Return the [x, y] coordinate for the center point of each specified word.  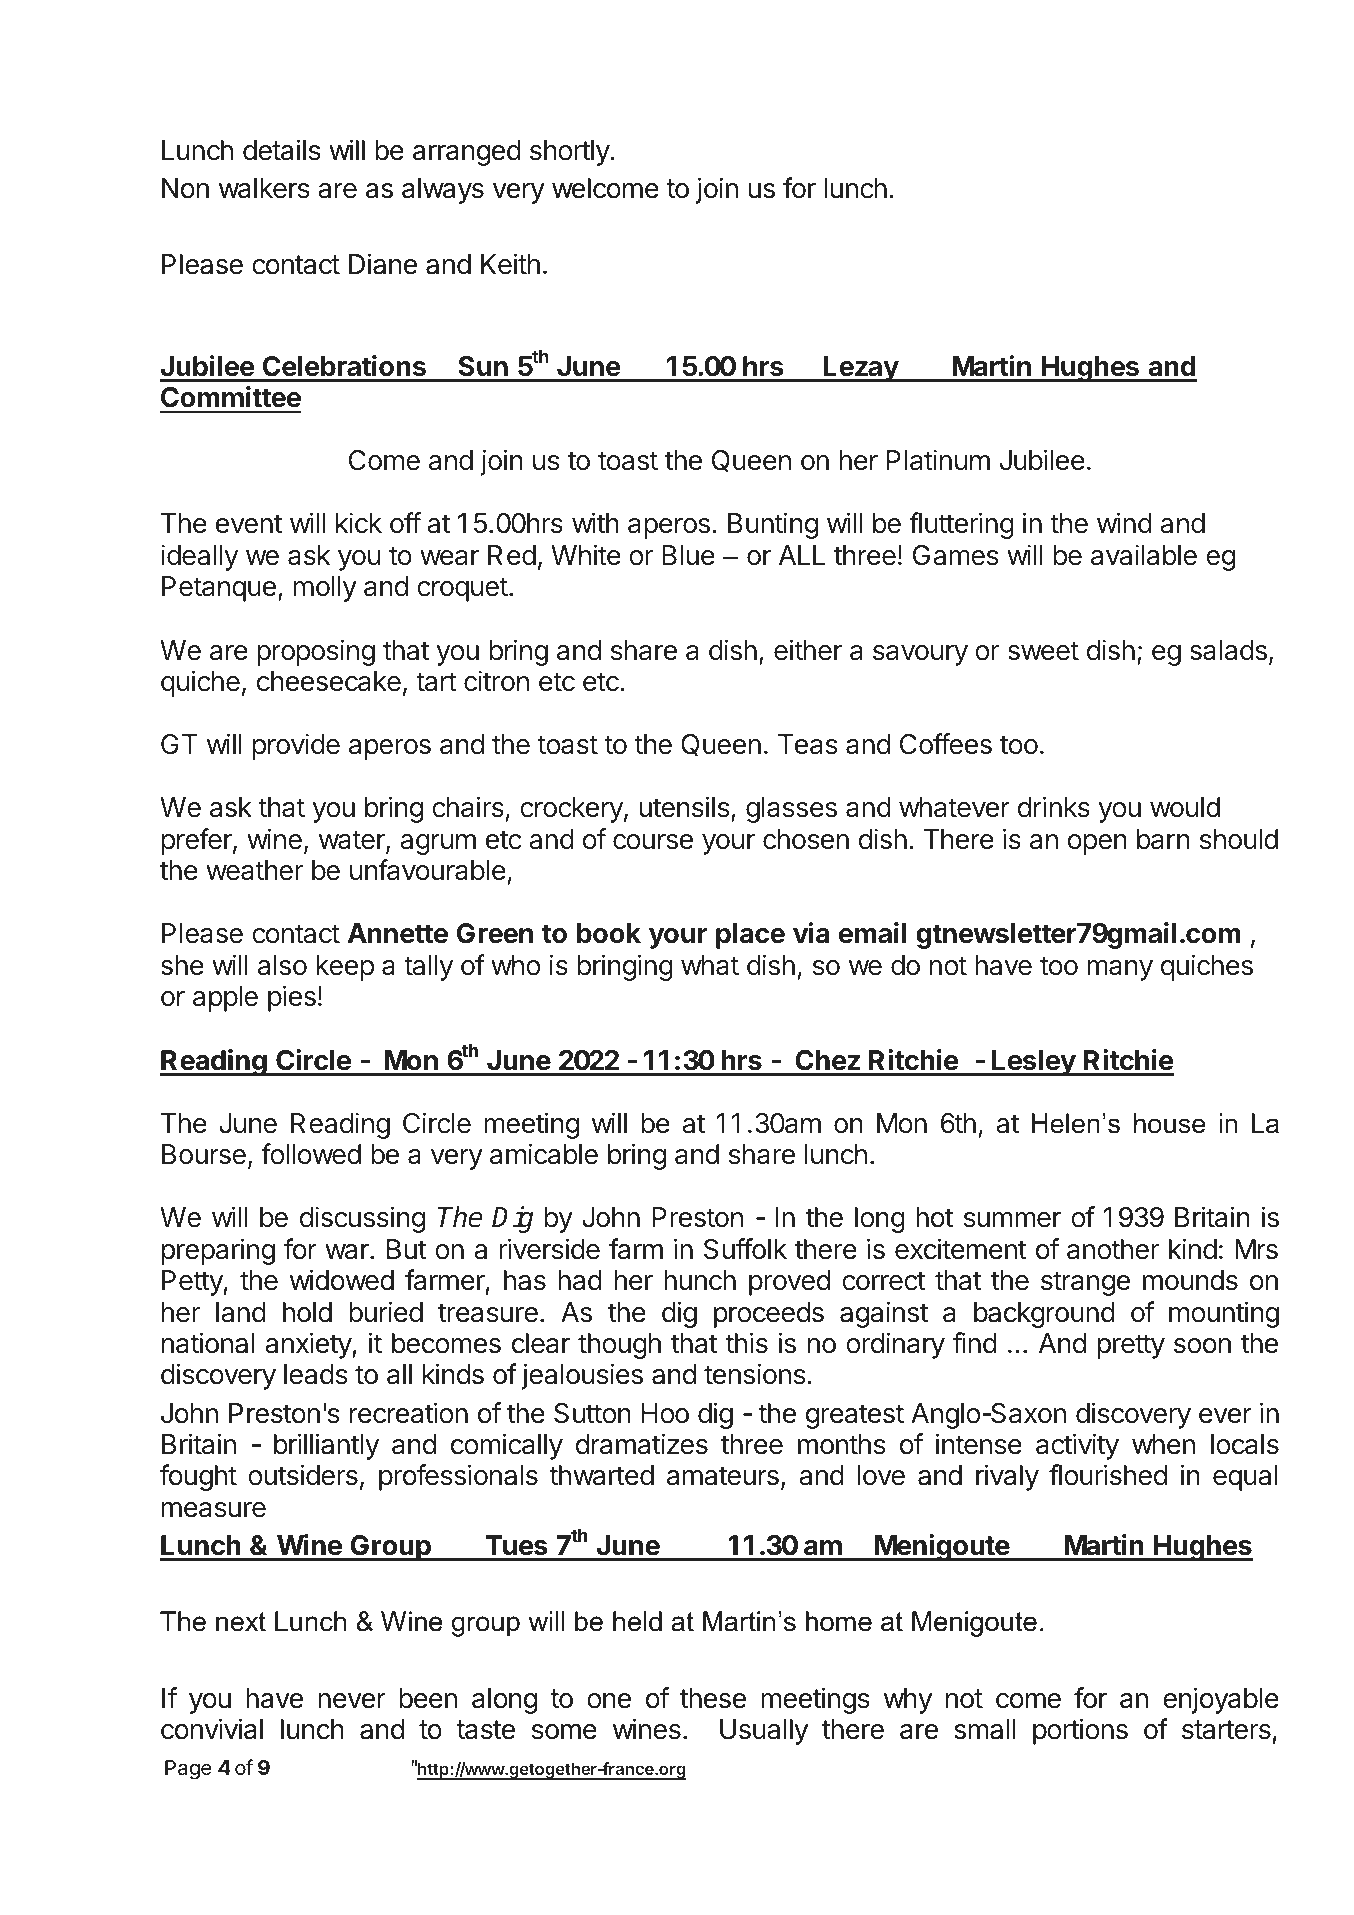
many [1120, 970]
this [746, 1343]
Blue [688, 555]
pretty [1131, 1346]
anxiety [309, 1345]
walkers [264, 188]
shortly [570, 153]
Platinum [938, 460]
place [750, 936]
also [282, 965]
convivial [212, 1729]
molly [325, 589]
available [1144, 555]
